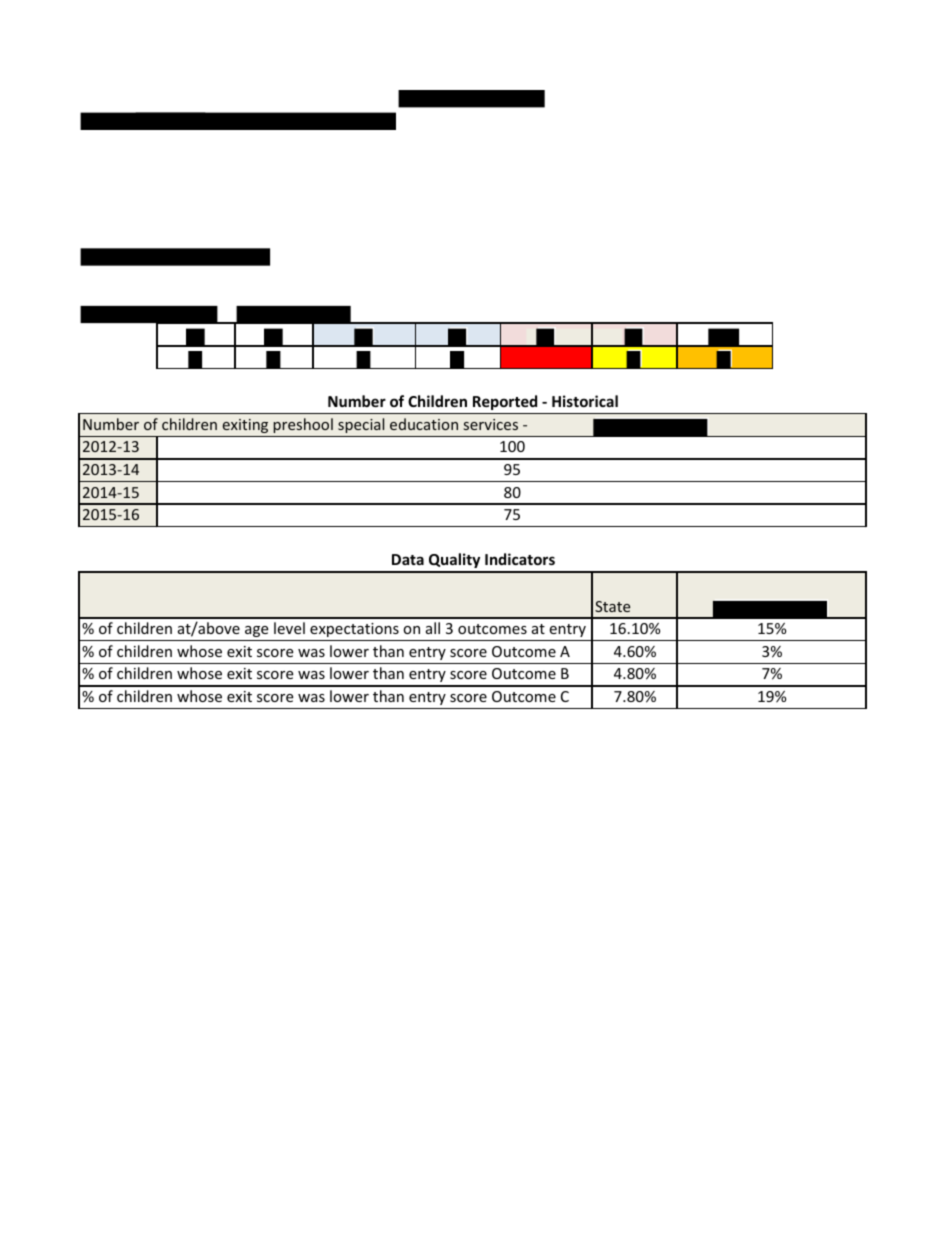 This screenshot has width=952, height=1233. I want to click on Data, so click(408, 559).
